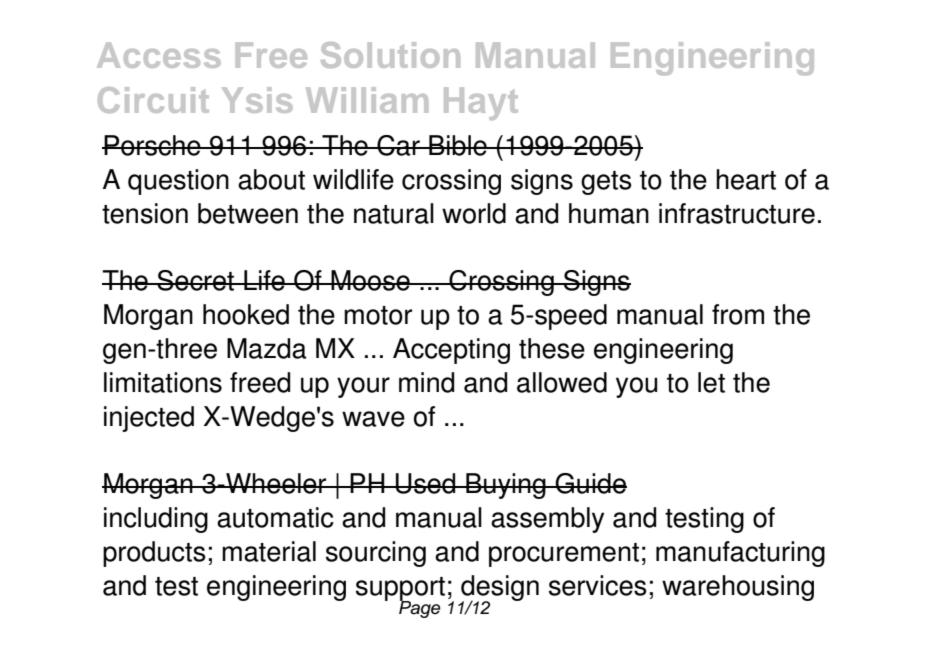 The image size is (947, 672). I want to click on Access, so click(159, 55).
